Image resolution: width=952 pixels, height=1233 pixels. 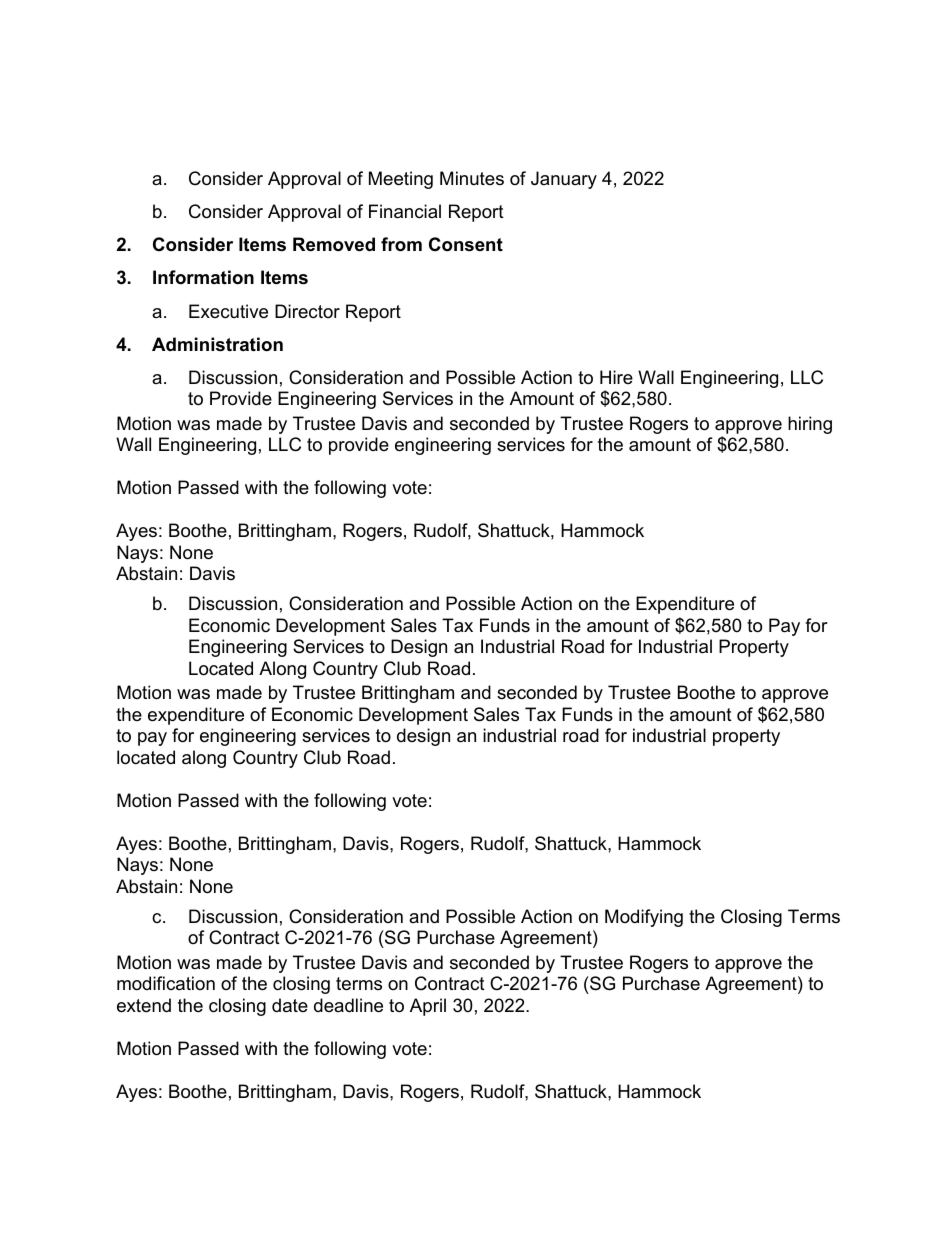 I want to click on Information, so click(x=203, y=277).
